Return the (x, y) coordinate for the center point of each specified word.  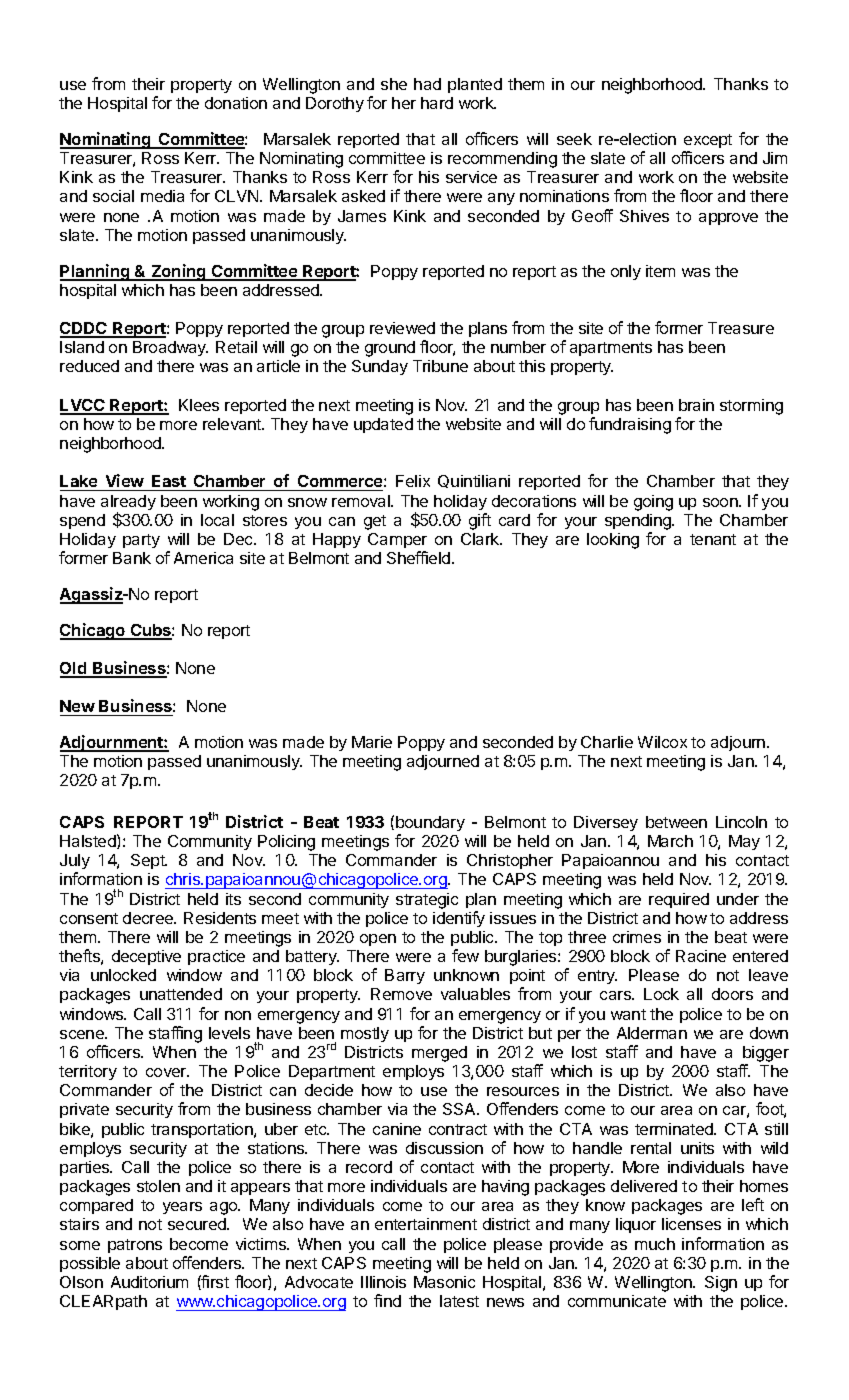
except (708, 141)
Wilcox (662, 742)
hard (437, 103)
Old (74, 669)
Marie (372, 742)
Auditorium (149, 1282)
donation (236, 103)
